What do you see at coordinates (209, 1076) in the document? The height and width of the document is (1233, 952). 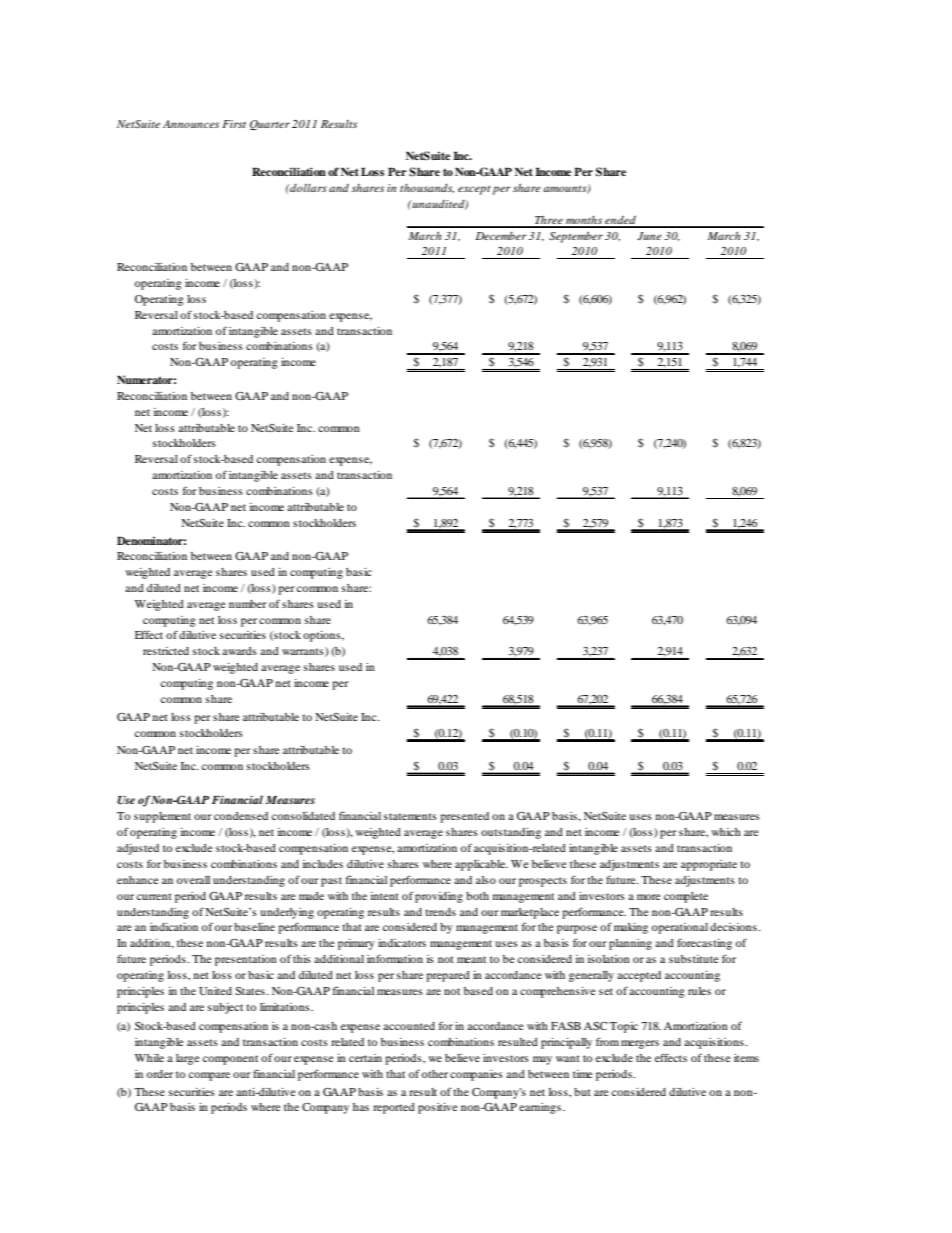 I see `compare` at bounding box center [209, 1076].
